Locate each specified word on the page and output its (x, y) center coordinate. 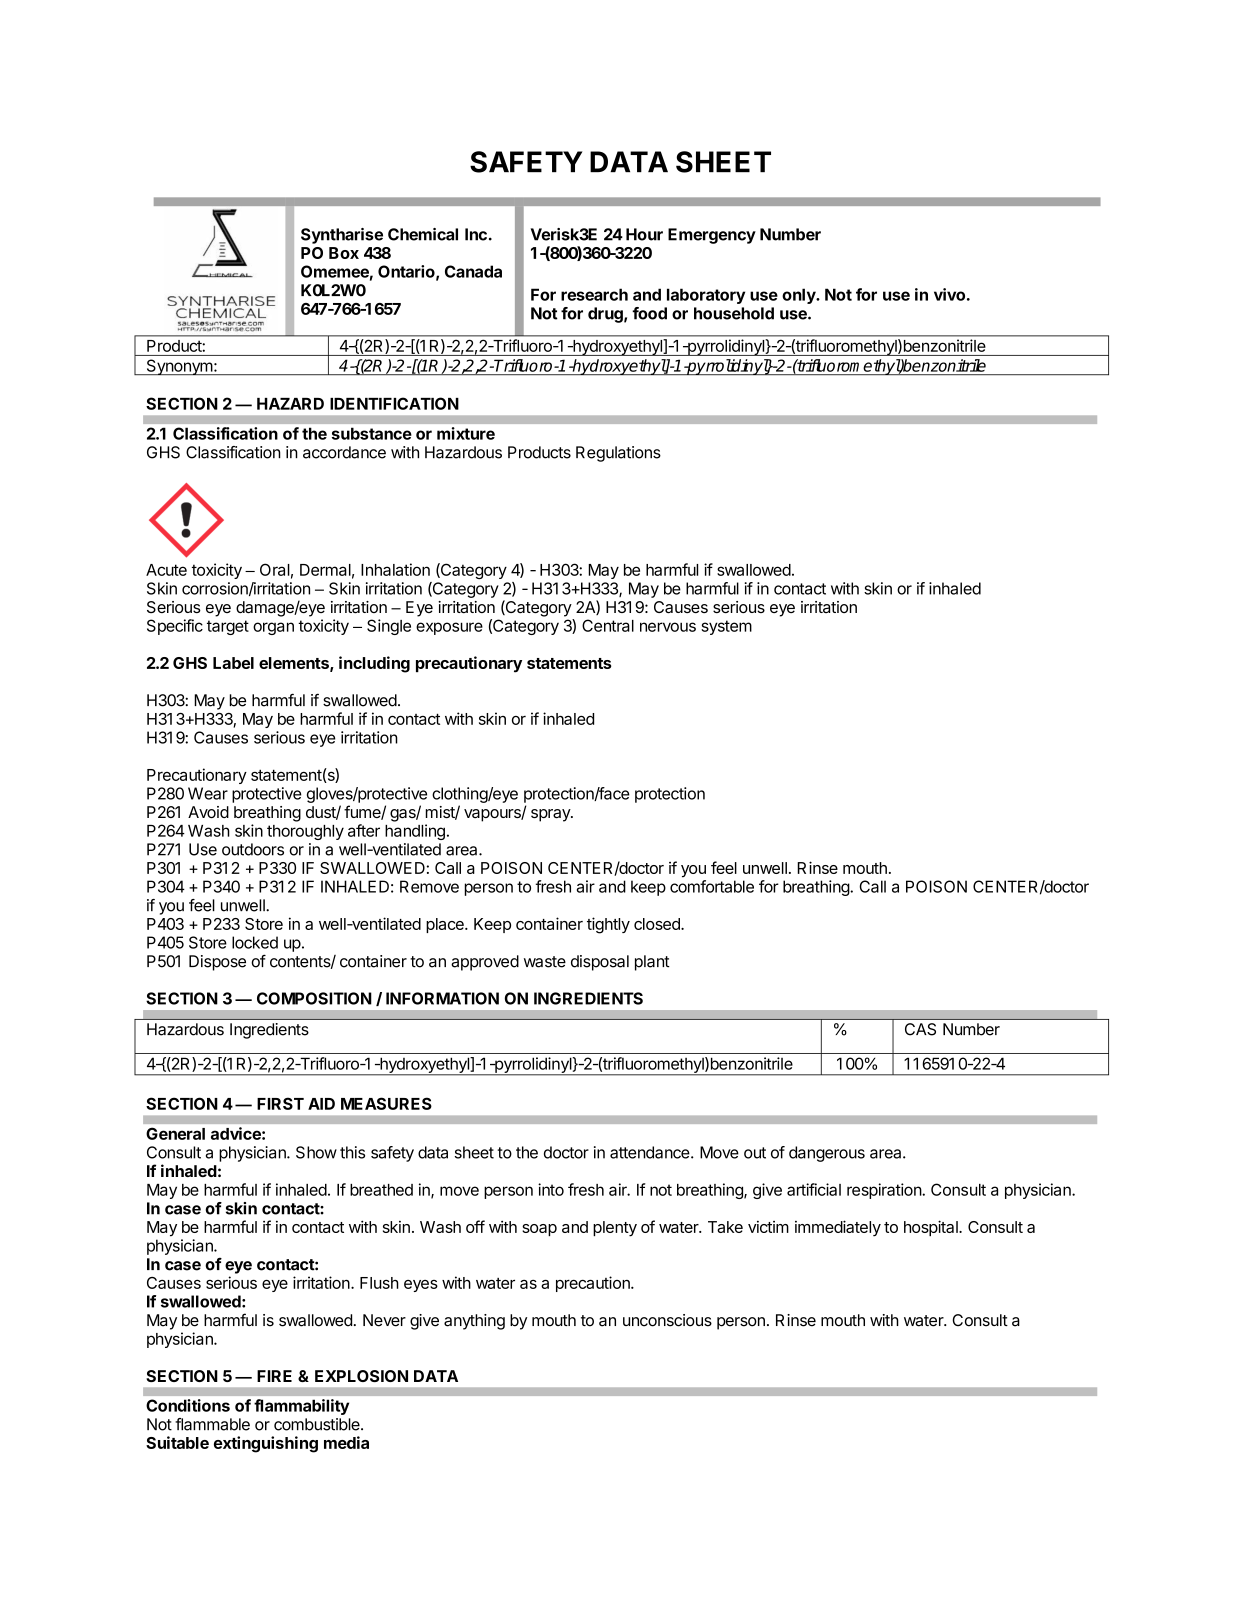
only (800, 296)
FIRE (274, 1376)
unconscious (667, 1320)
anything (474, 1322)
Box (344, 253)
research (594, 294)
